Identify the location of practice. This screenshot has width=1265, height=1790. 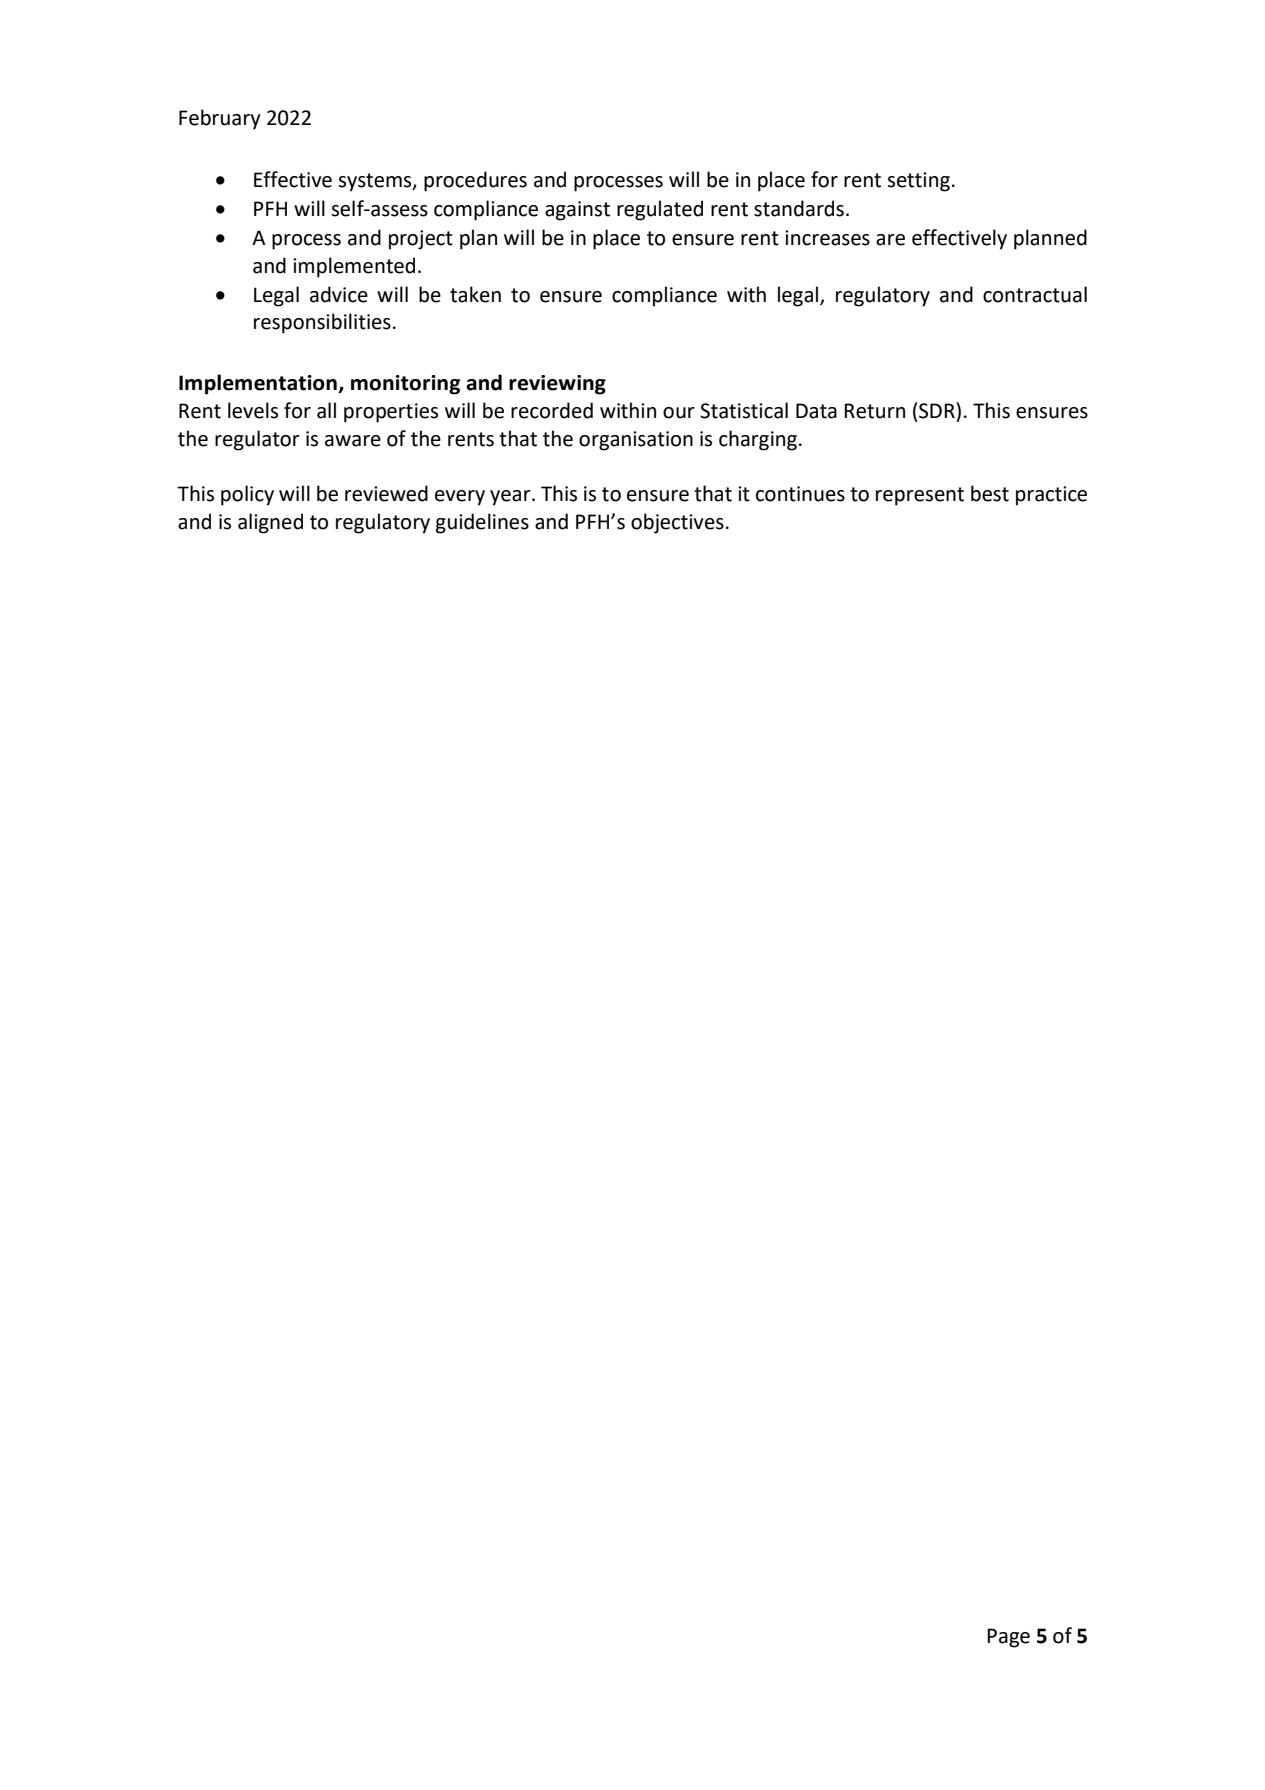
(1051, 496).
